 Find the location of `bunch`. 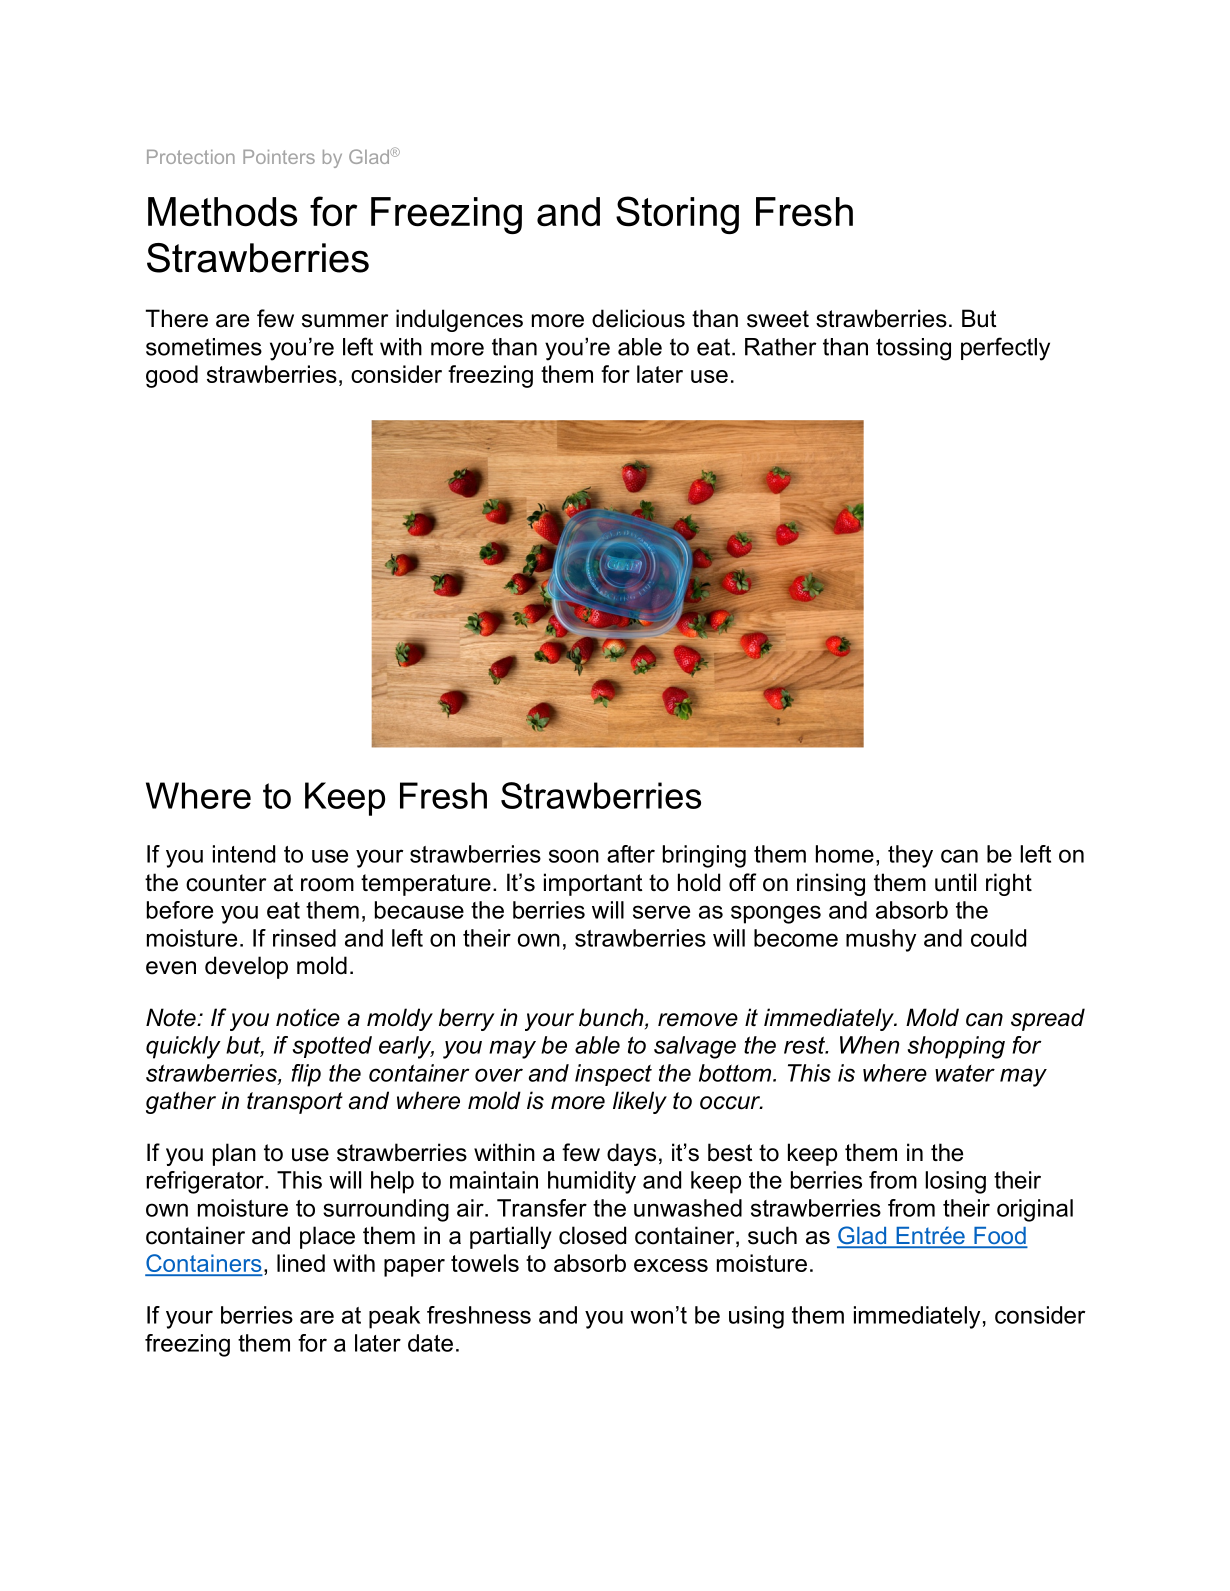

bunch is located at coordinates (612, 1018).
